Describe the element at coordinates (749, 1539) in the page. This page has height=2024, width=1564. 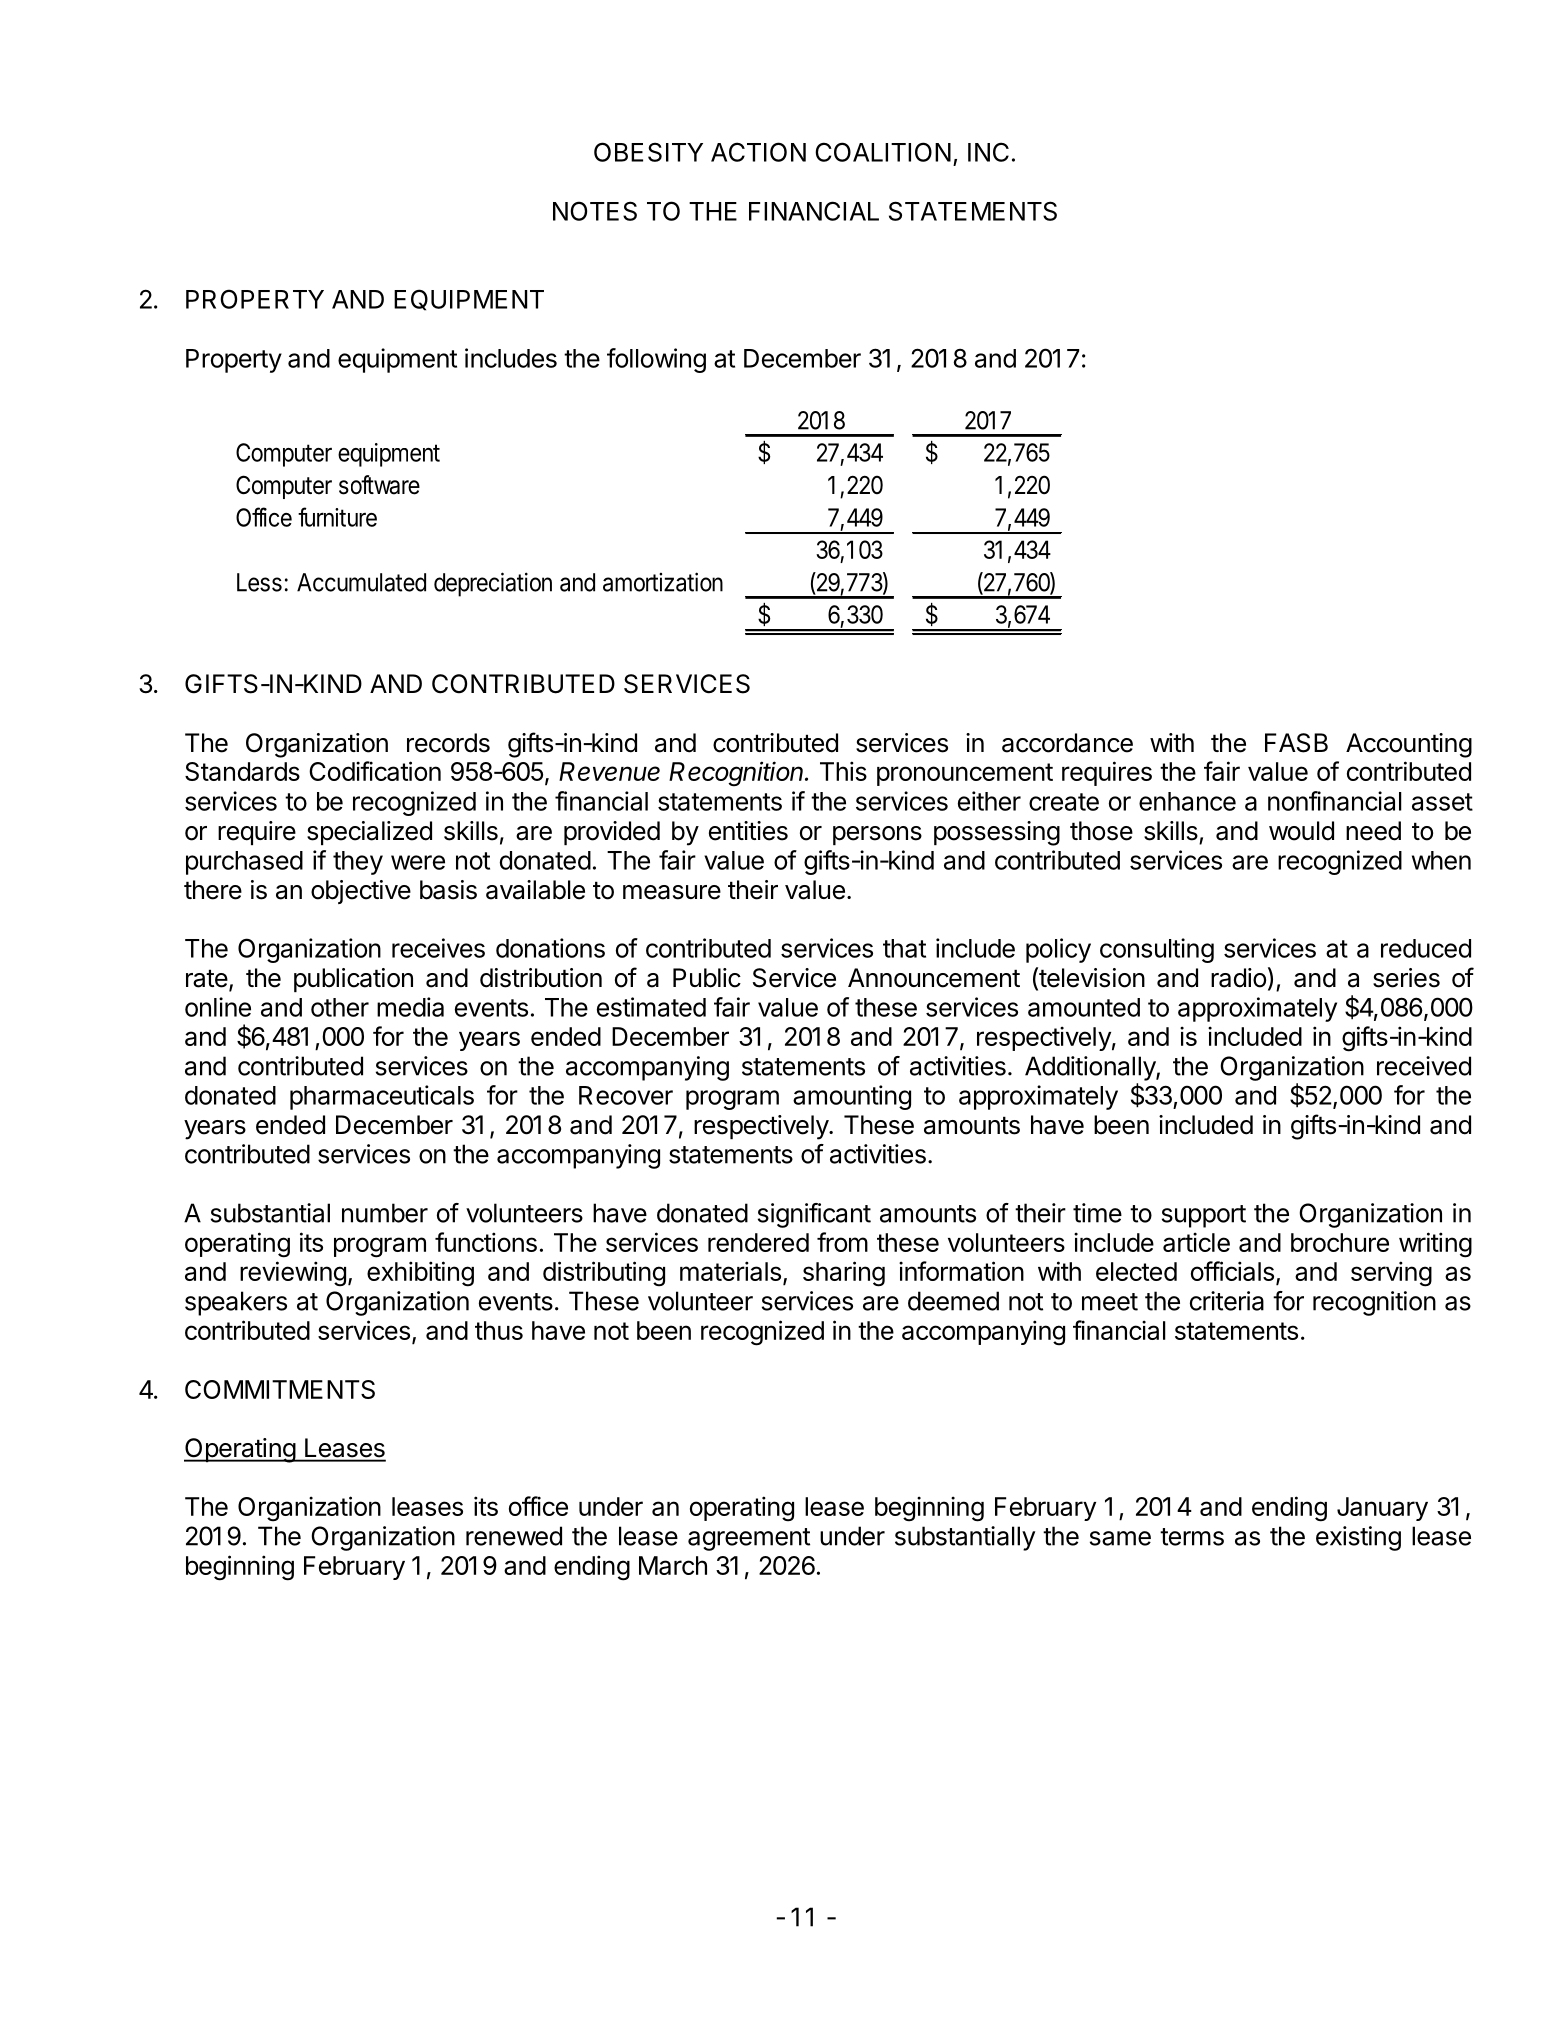
I see `agreement` at that location.
